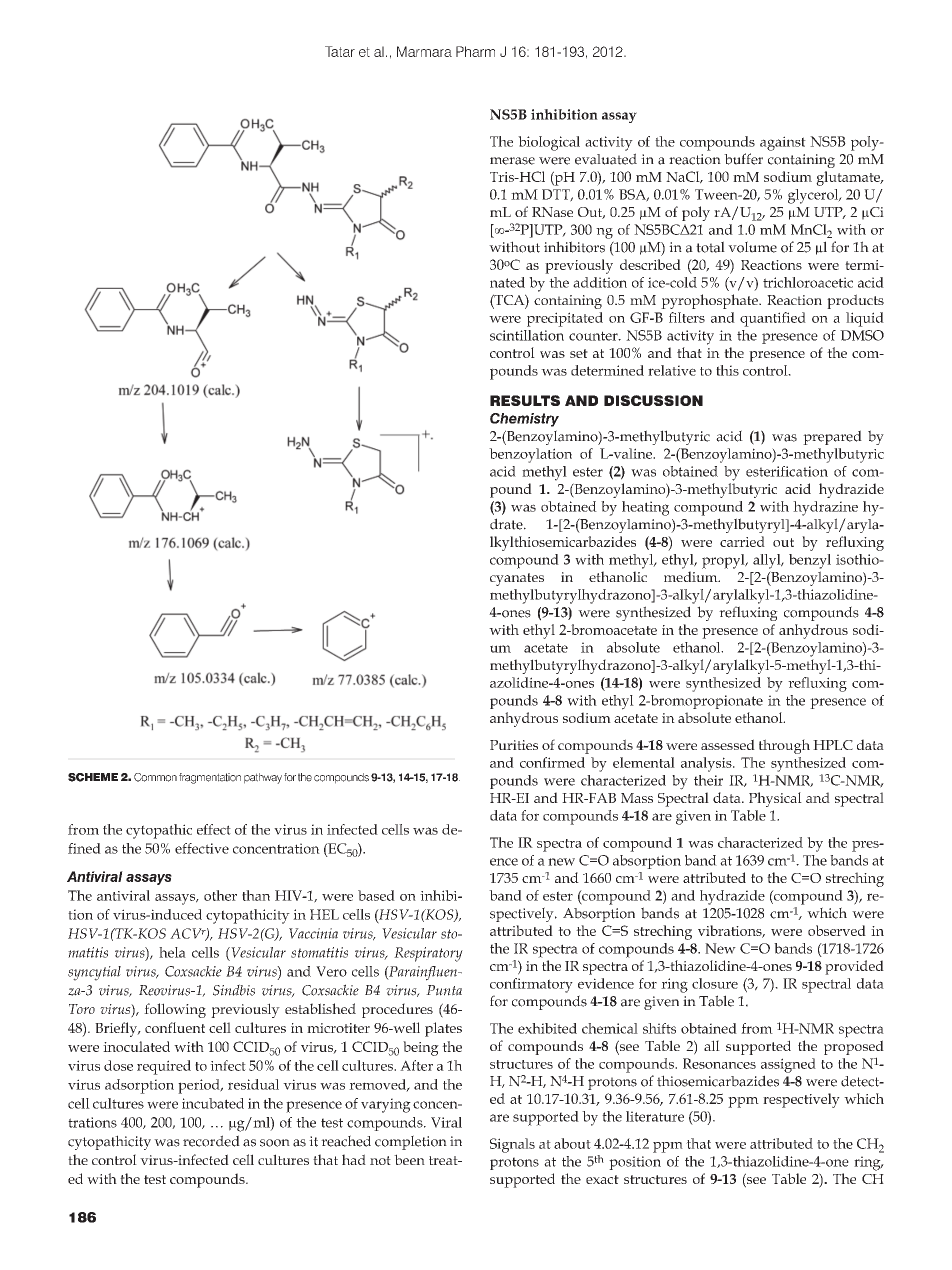 The image size is (952, 1270). What do you see at coordinates (810, 561) in the page?
I see `benzyl` at bounding box center [810, 561].
